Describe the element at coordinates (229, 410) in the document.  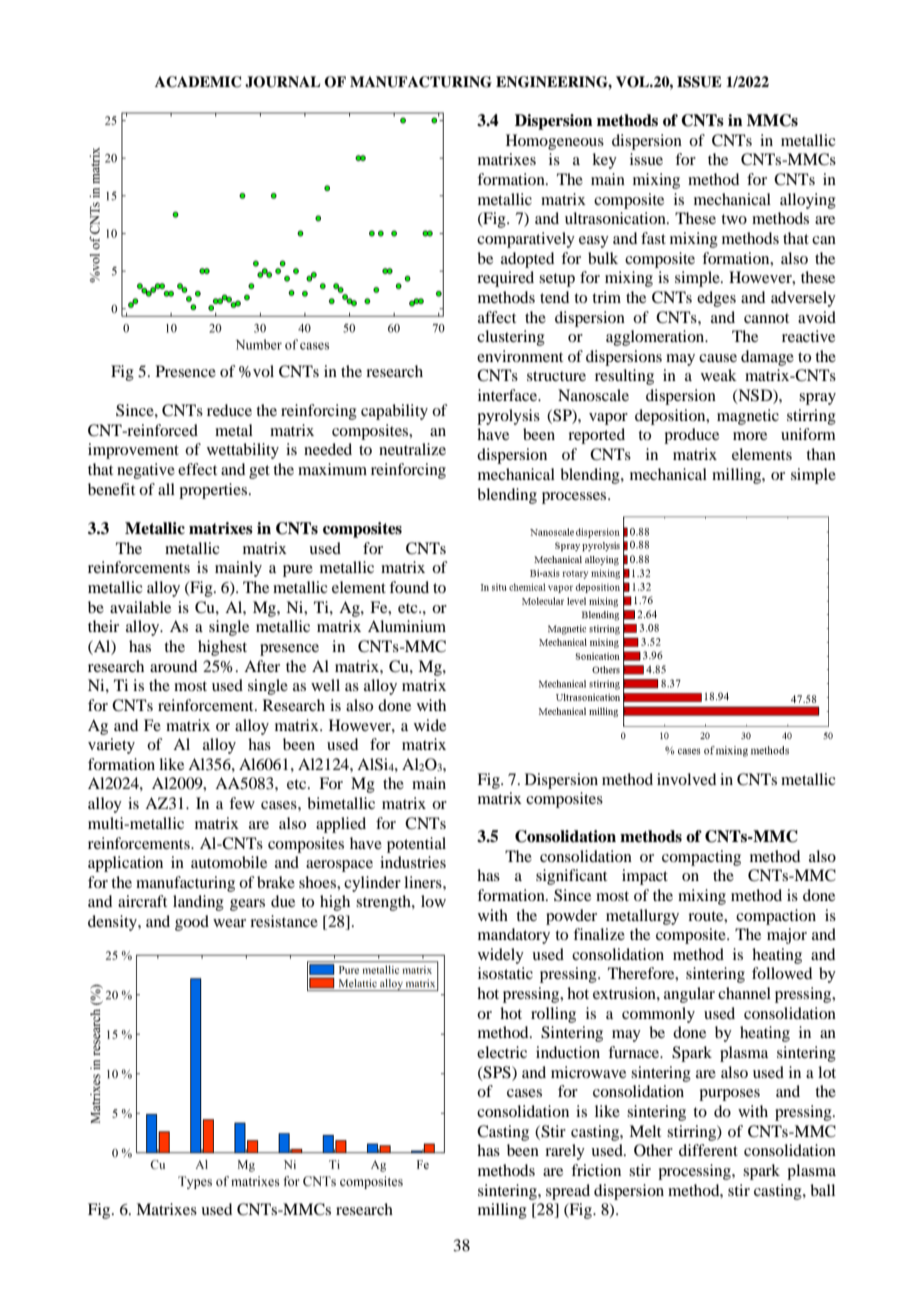
I see `reduce` at that location.
